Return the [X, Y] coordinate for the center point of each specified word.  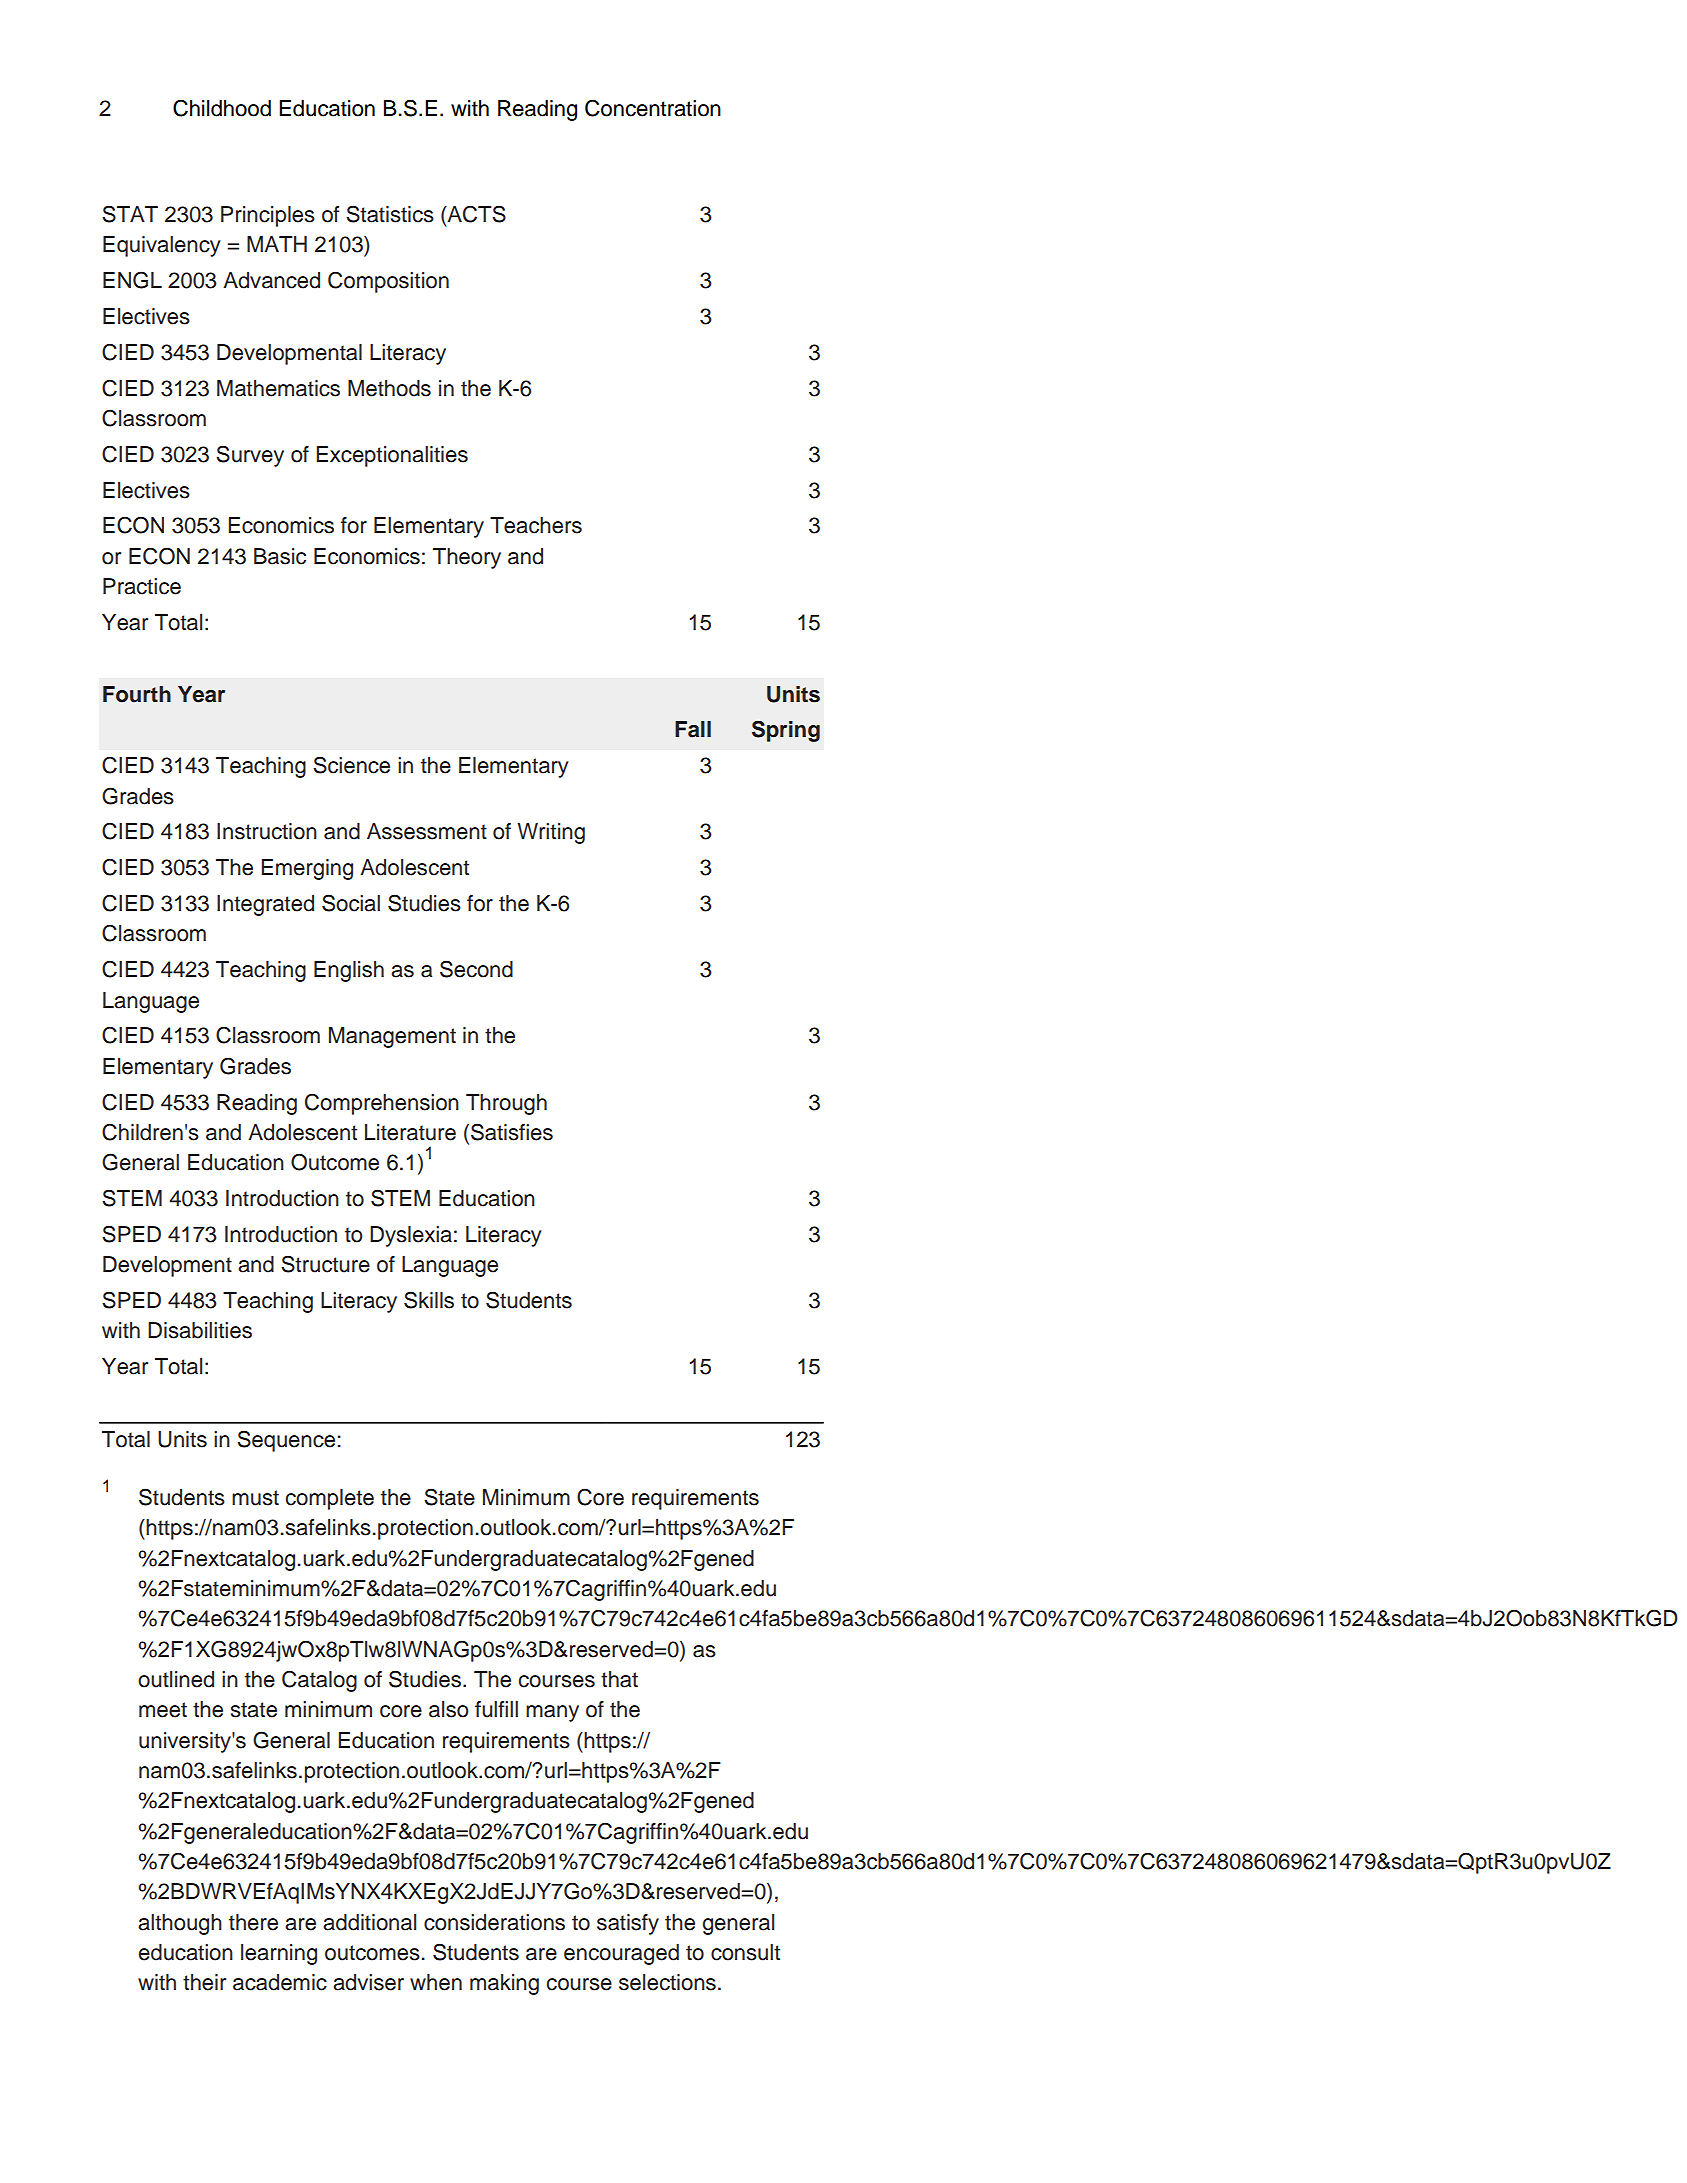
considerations [494, 1922]
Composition [388, 282]
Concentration [653, 108]
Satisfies [512, 1132]
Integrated [265, 905]
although [180, 1924]
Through [506, 1104]
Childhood [222, 108]
